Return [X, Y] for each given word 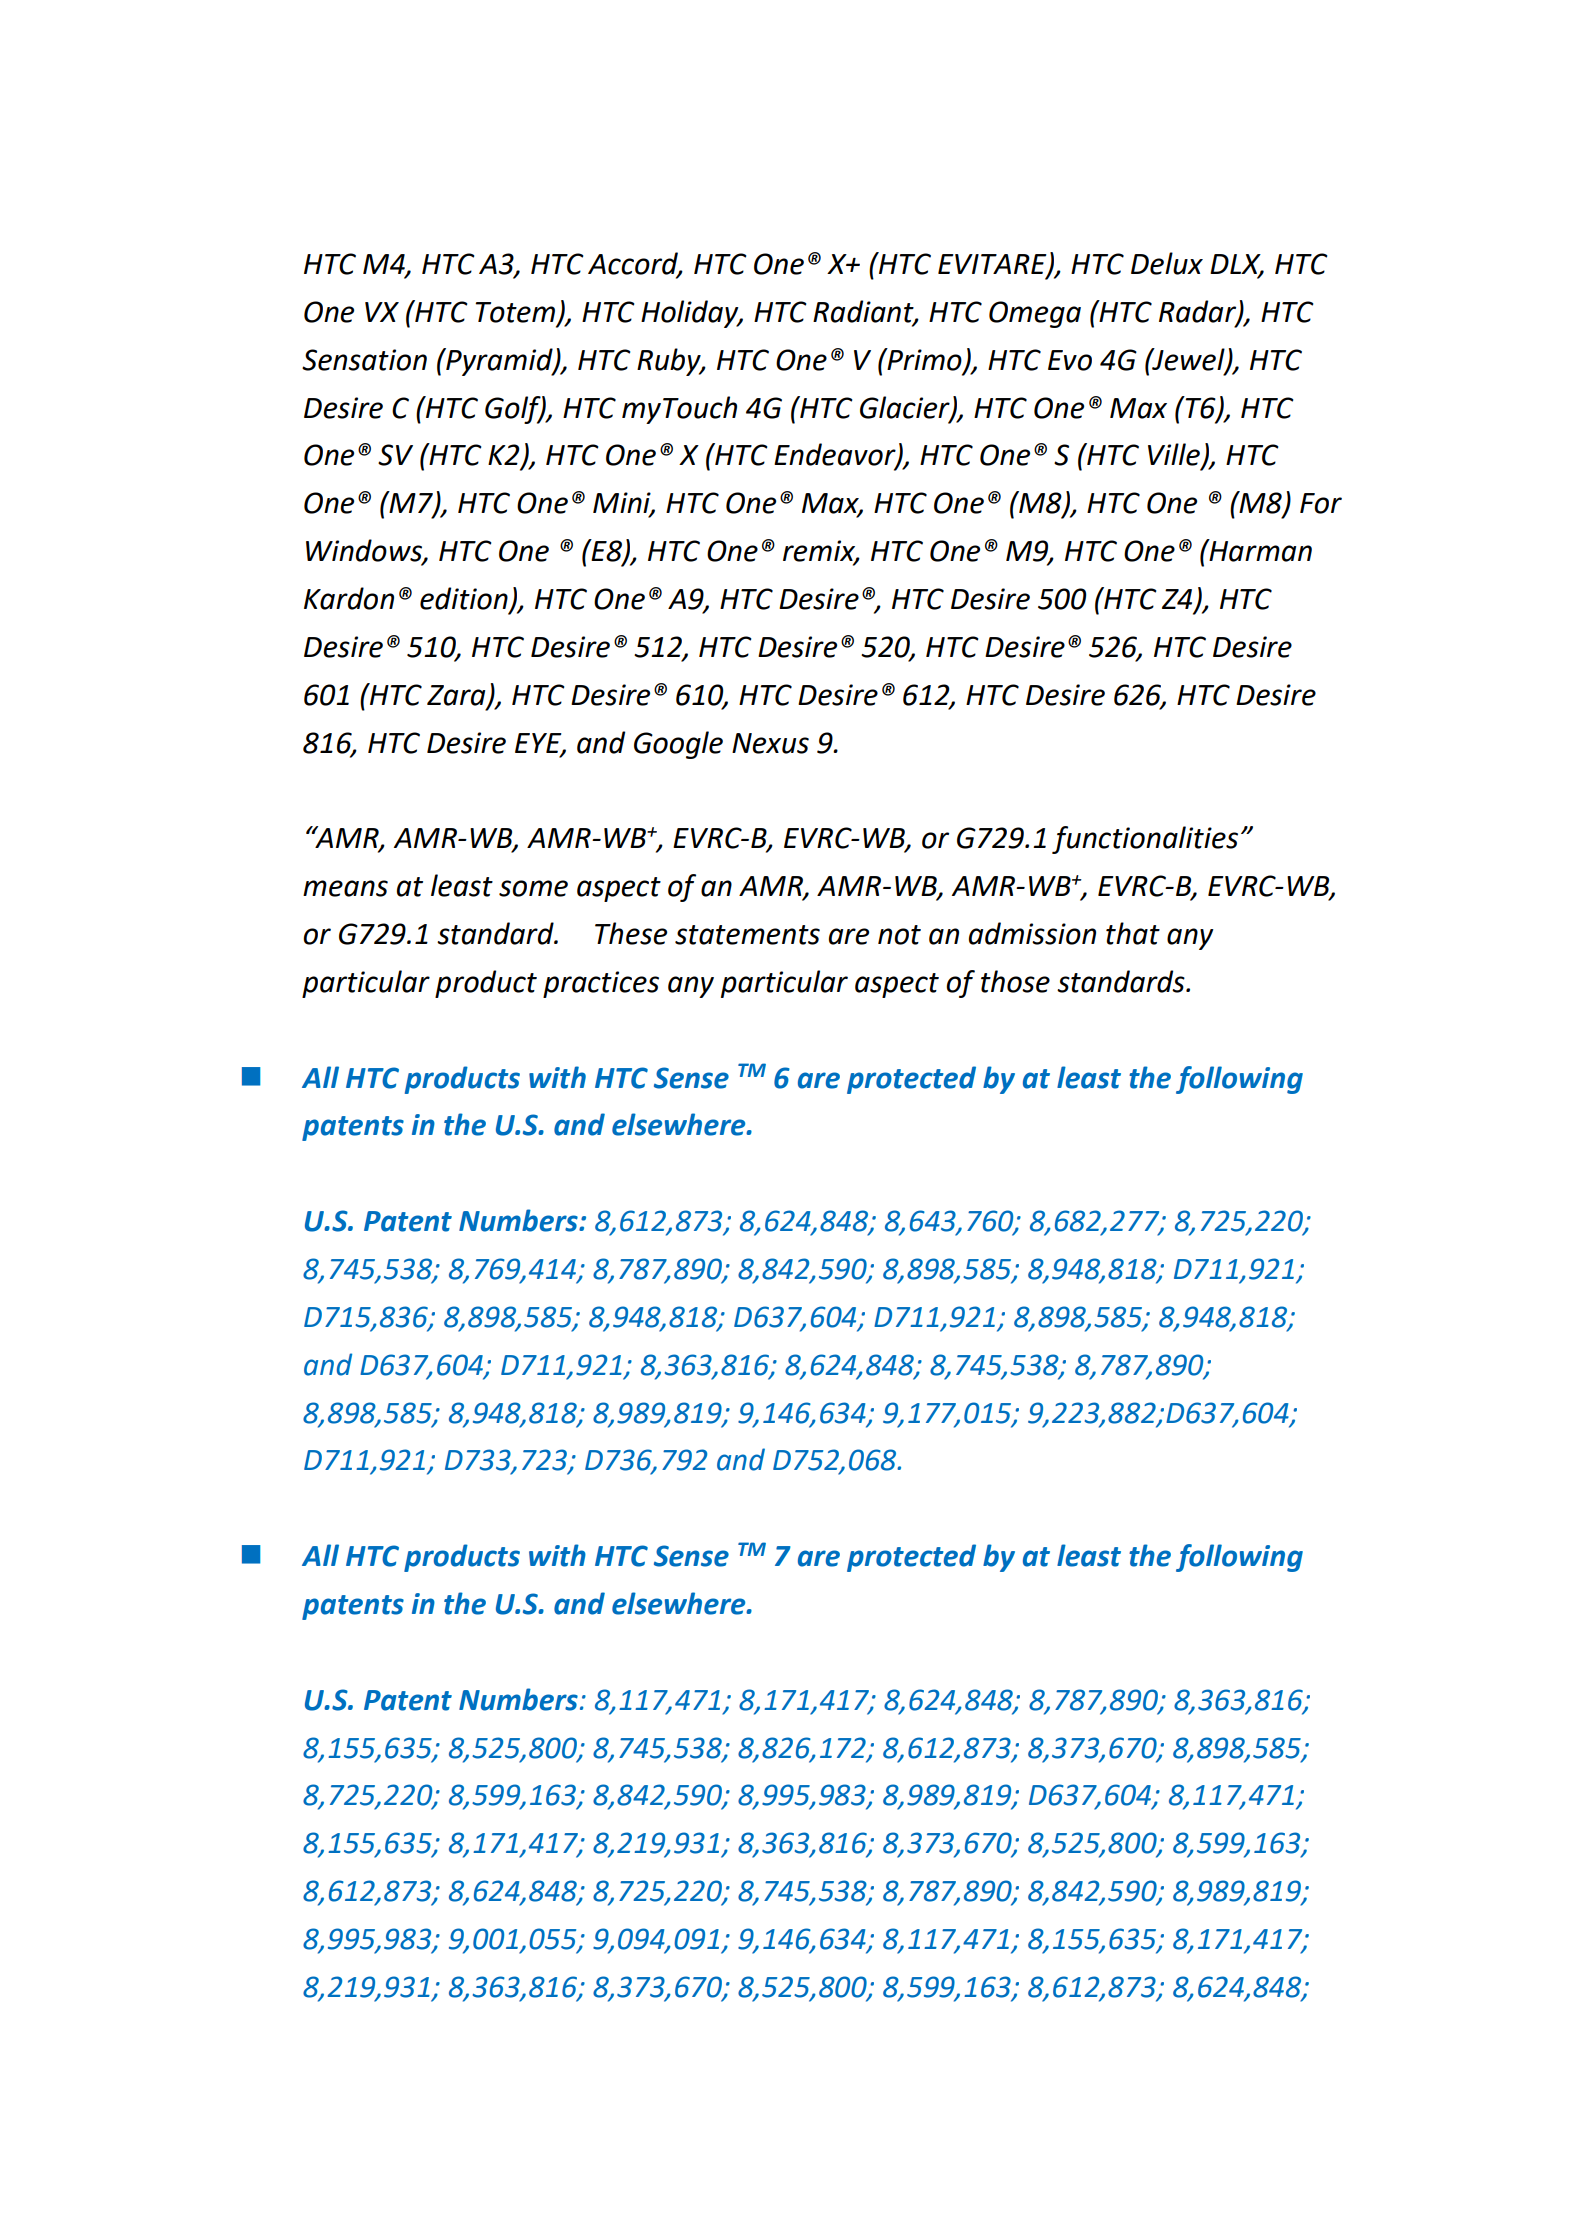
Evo [1070, 360]
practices [601, 984]
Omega [1035, 314]
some [533, 888]
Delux [1167, 263]
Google [678, 745]
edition [465, 599]
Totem [515, 312]
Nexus [770, 743]
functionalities [1145, 840]
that [1133, 933]
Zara [457, 696]
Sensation [364, 360]
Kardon [349, 598]
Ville [1175, 455]
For [1321, 503]
